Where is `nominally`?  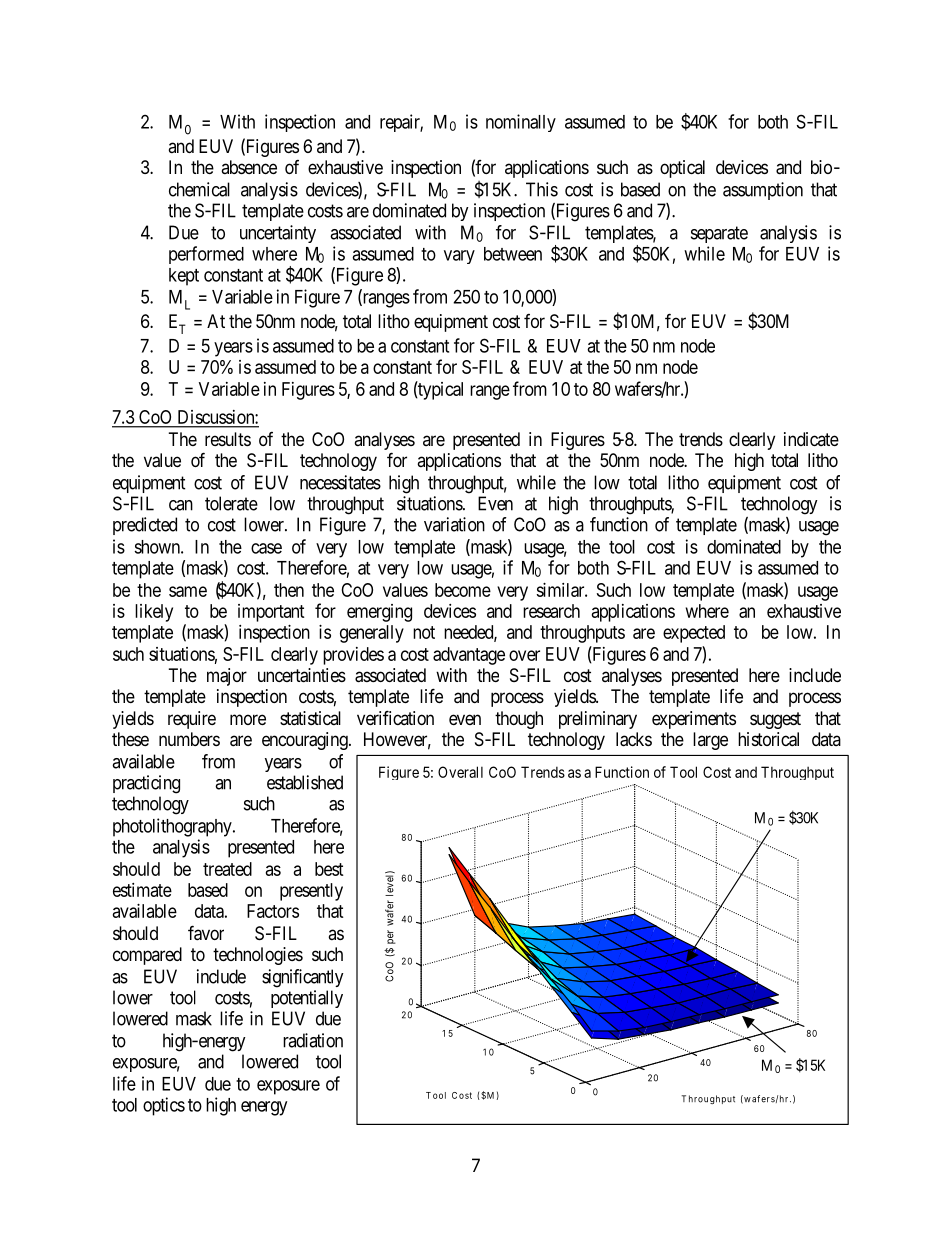 nominally is located at coordinates (521, 123).
